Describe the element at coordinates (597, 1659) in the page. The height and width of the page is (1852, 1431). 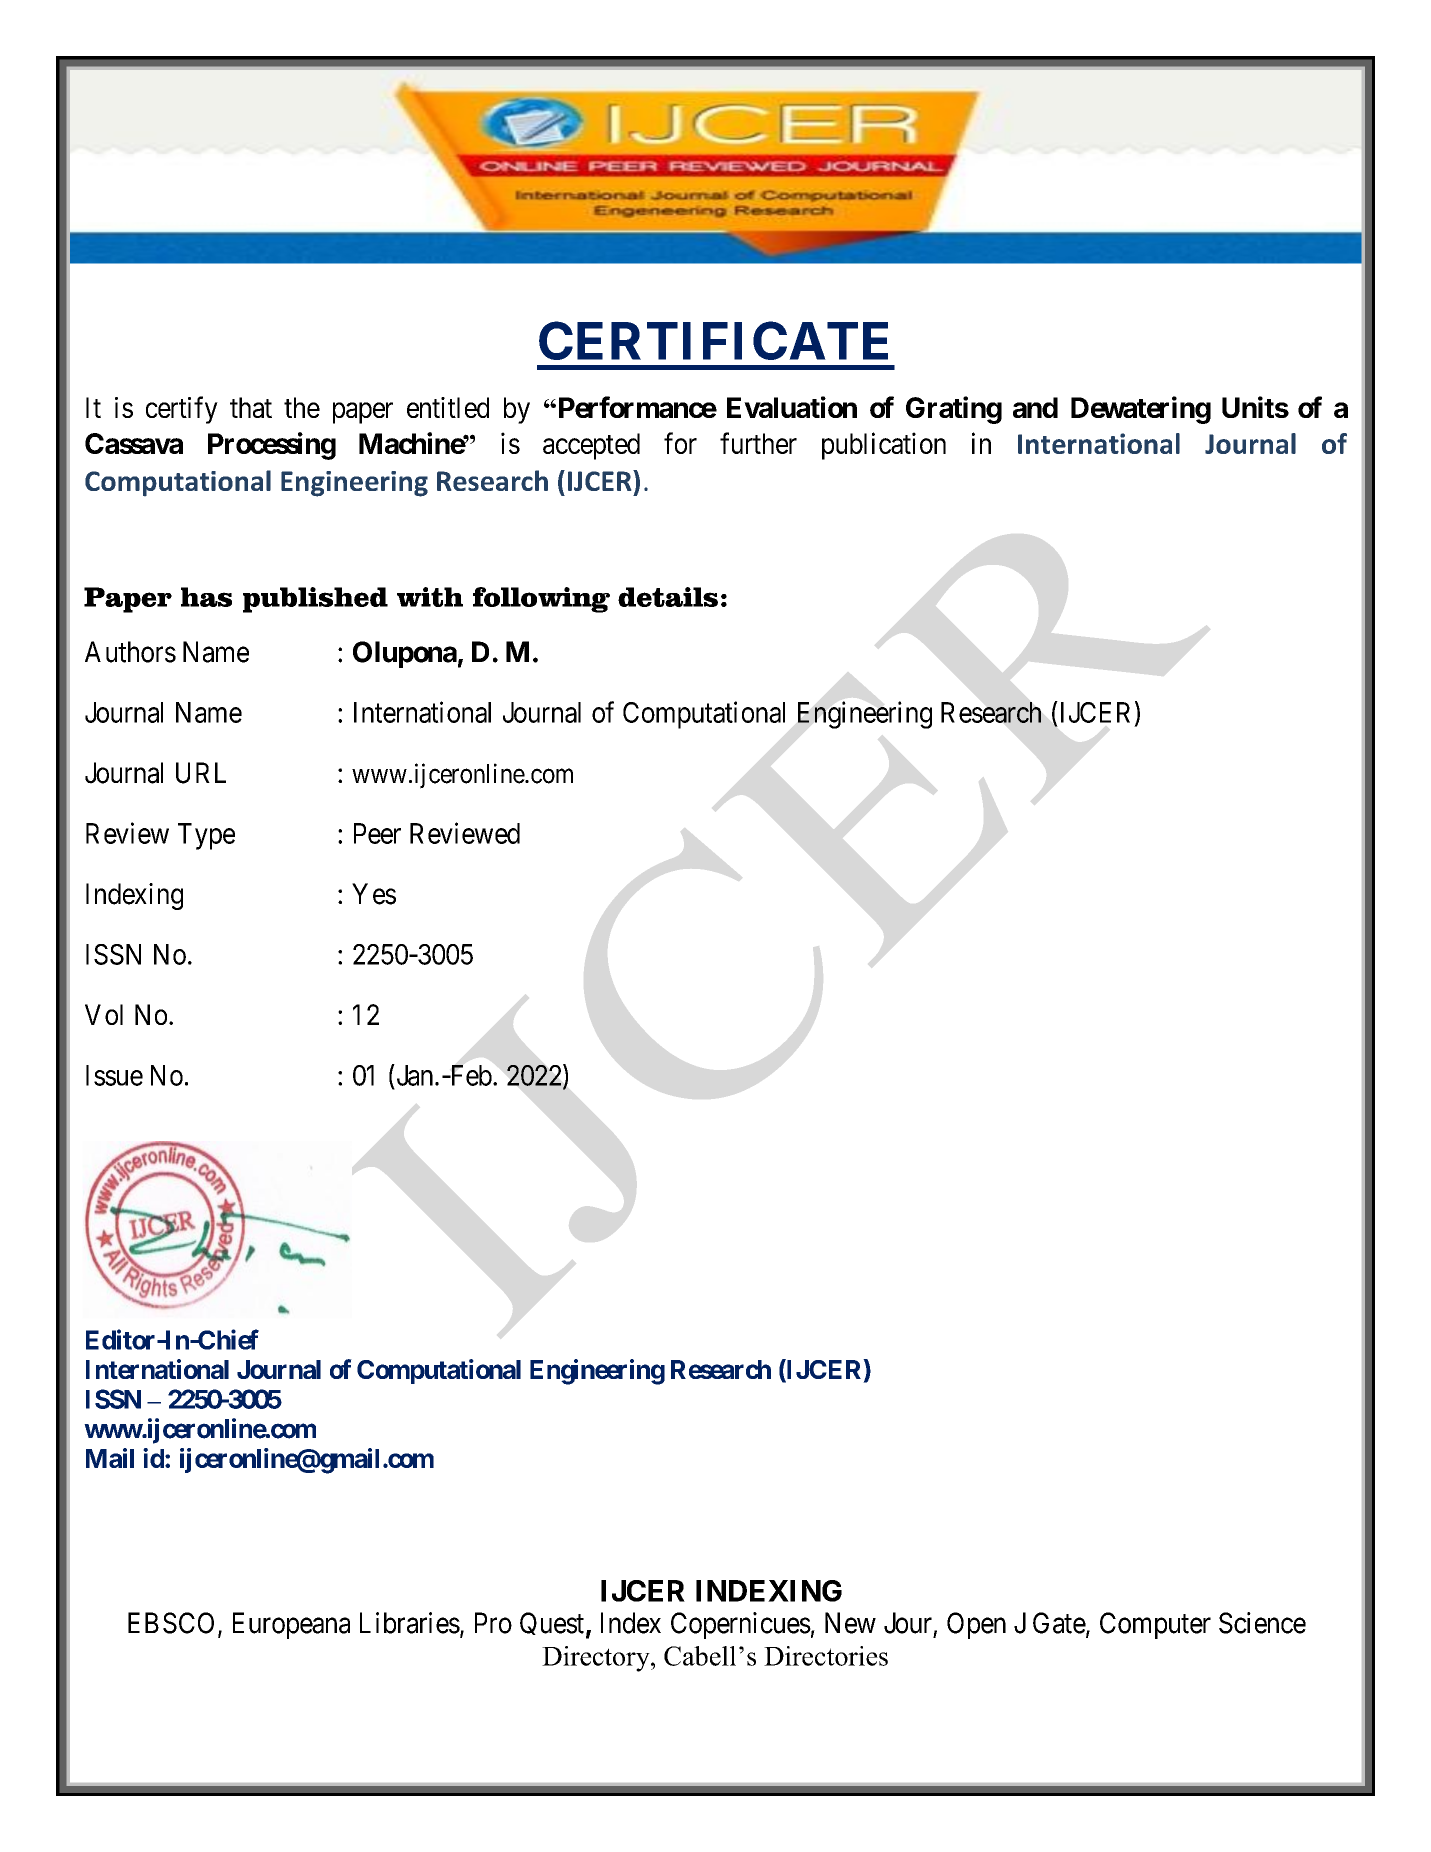
I see `Directory` at that location.
